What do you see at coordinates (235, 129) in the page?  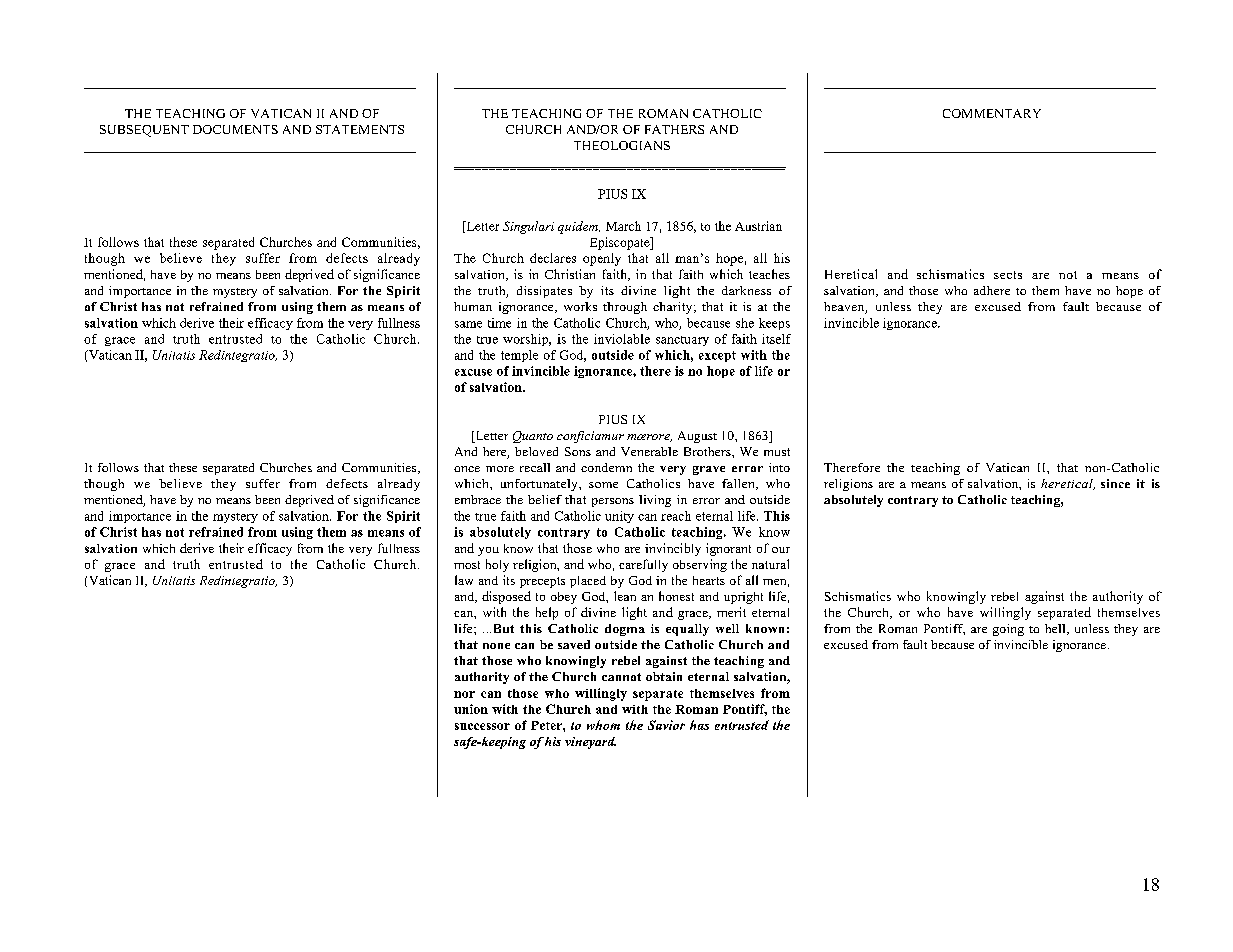 I see `DOCUMENTS` at bounding box center [235, 129].
